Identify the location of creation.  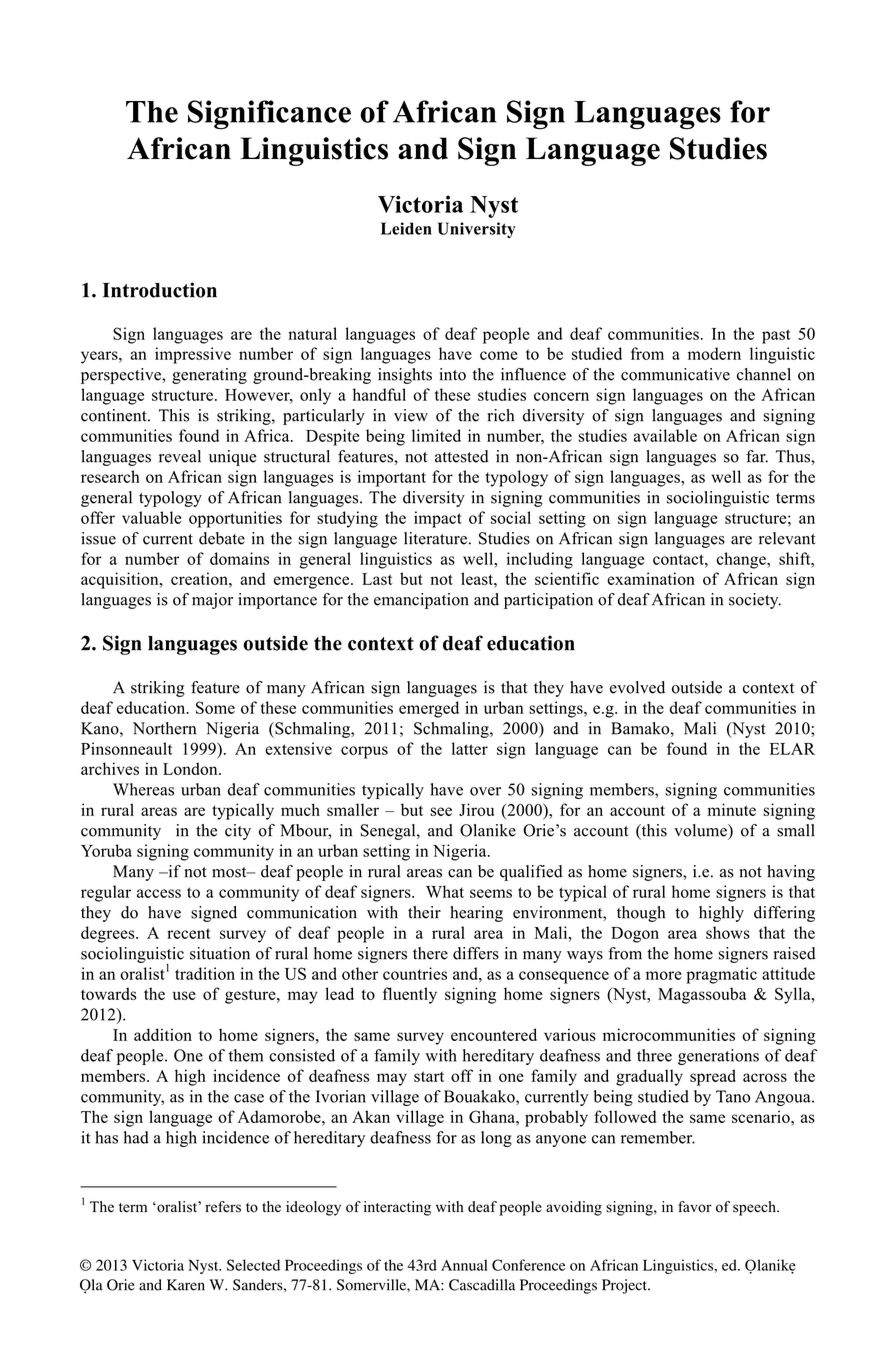
(200, 578).
